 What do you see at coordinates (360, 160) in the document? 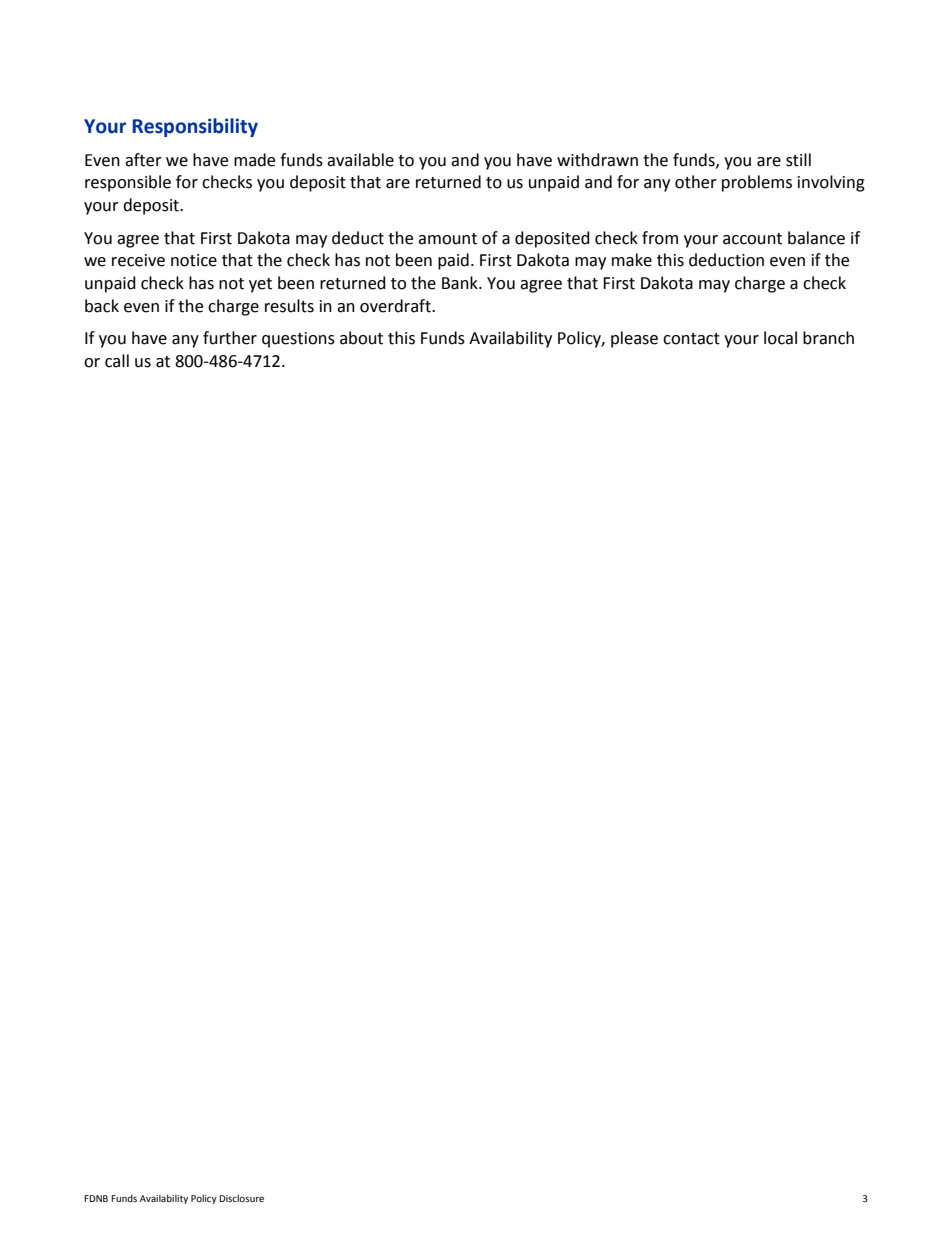
I see `available` at bounding box center [360, 160].
